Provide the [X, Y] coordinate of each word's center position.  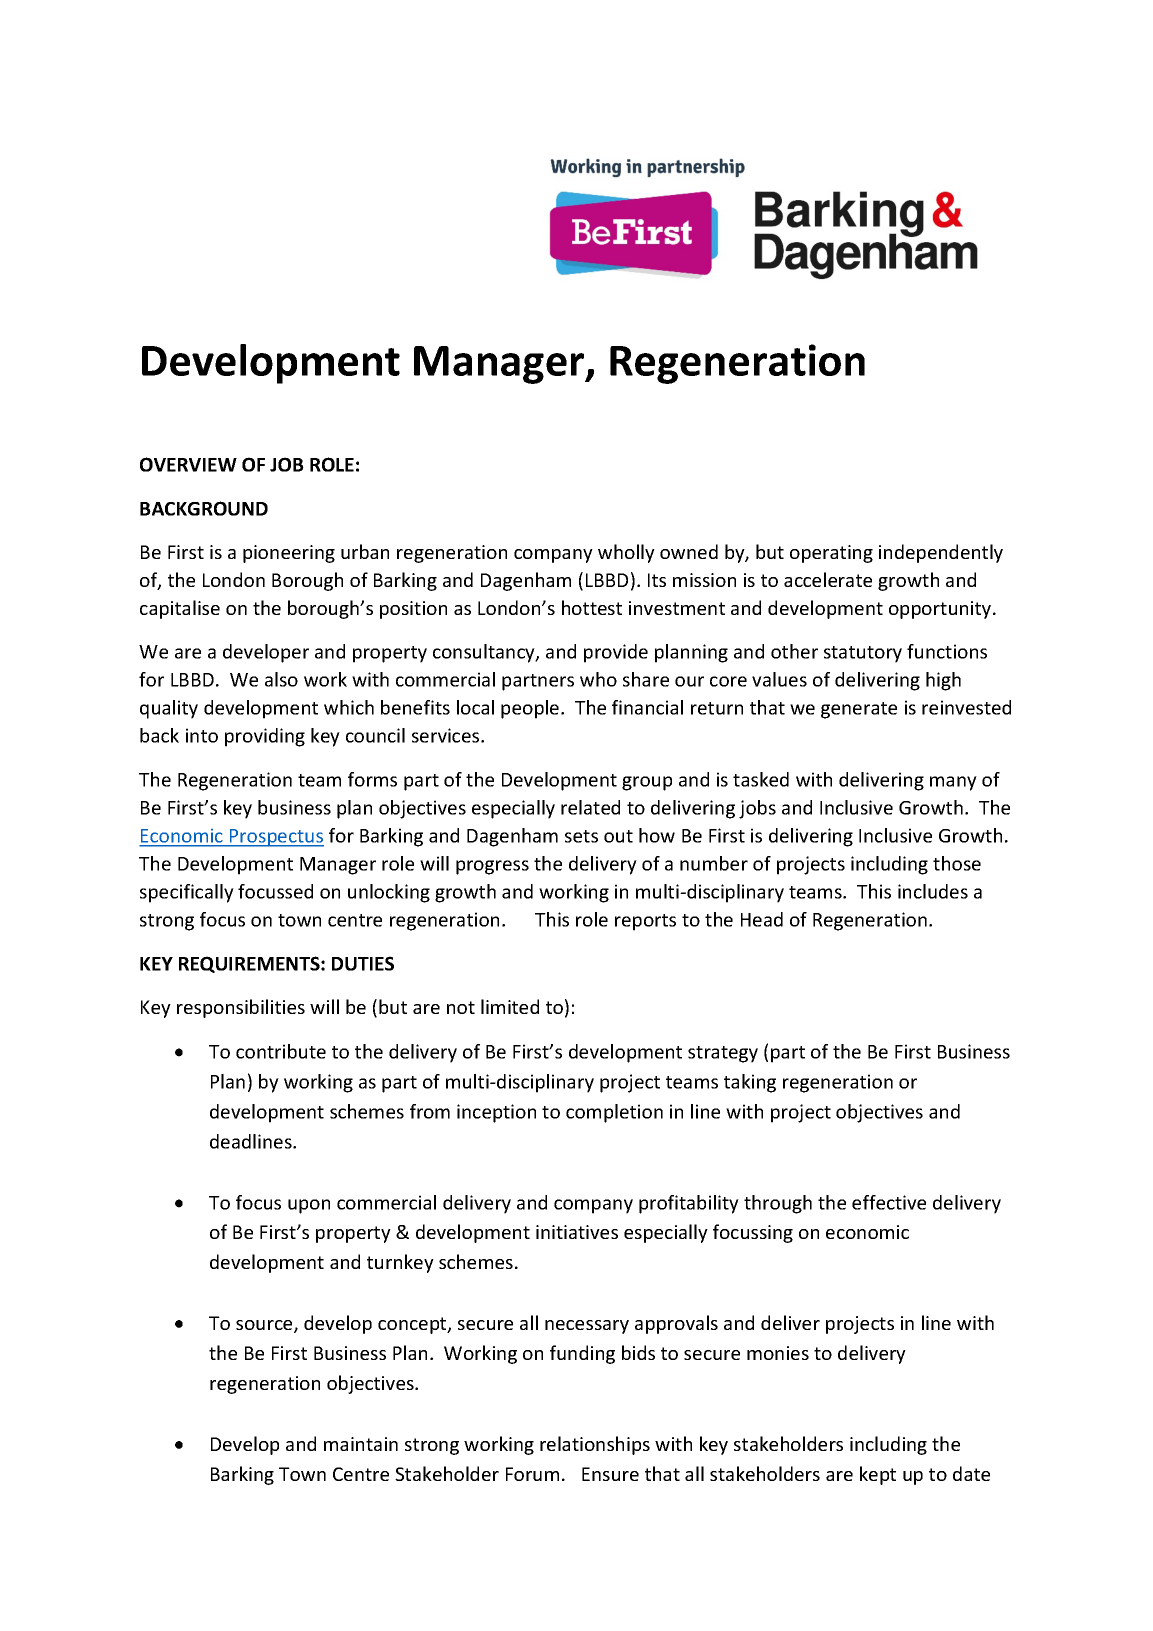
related [590, 807]
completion [614, 1113]
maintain [361, 1444]
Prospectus [276, 838]
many [953, 783]
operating [831, 554]
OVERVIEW [188, 464]
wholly [626, 553]
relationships [595, 1445]
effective [889, 1202]
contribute [281, 1051]
